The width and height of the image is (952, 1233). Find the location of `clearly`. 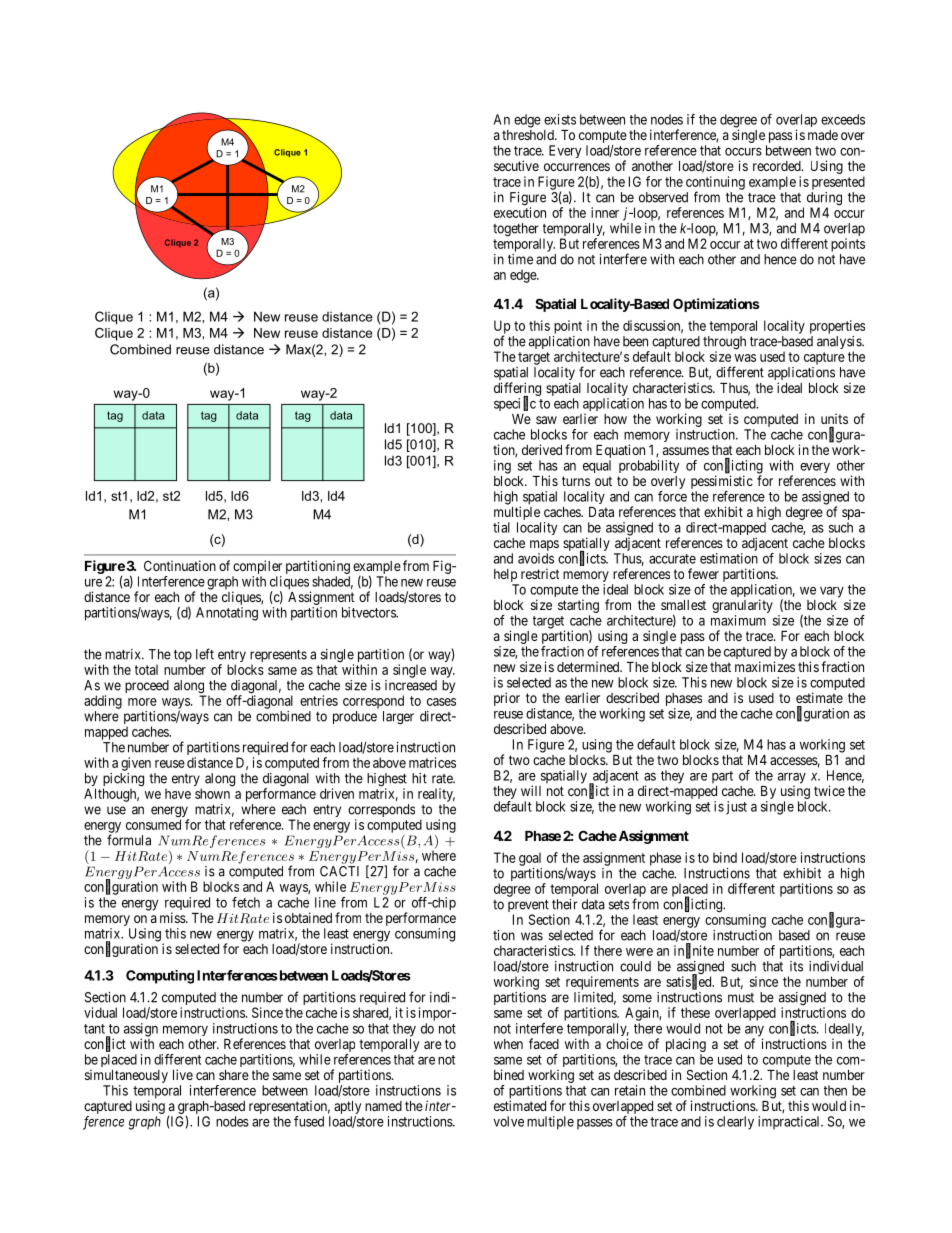

clearly is located at coordinates (735, 1123).
